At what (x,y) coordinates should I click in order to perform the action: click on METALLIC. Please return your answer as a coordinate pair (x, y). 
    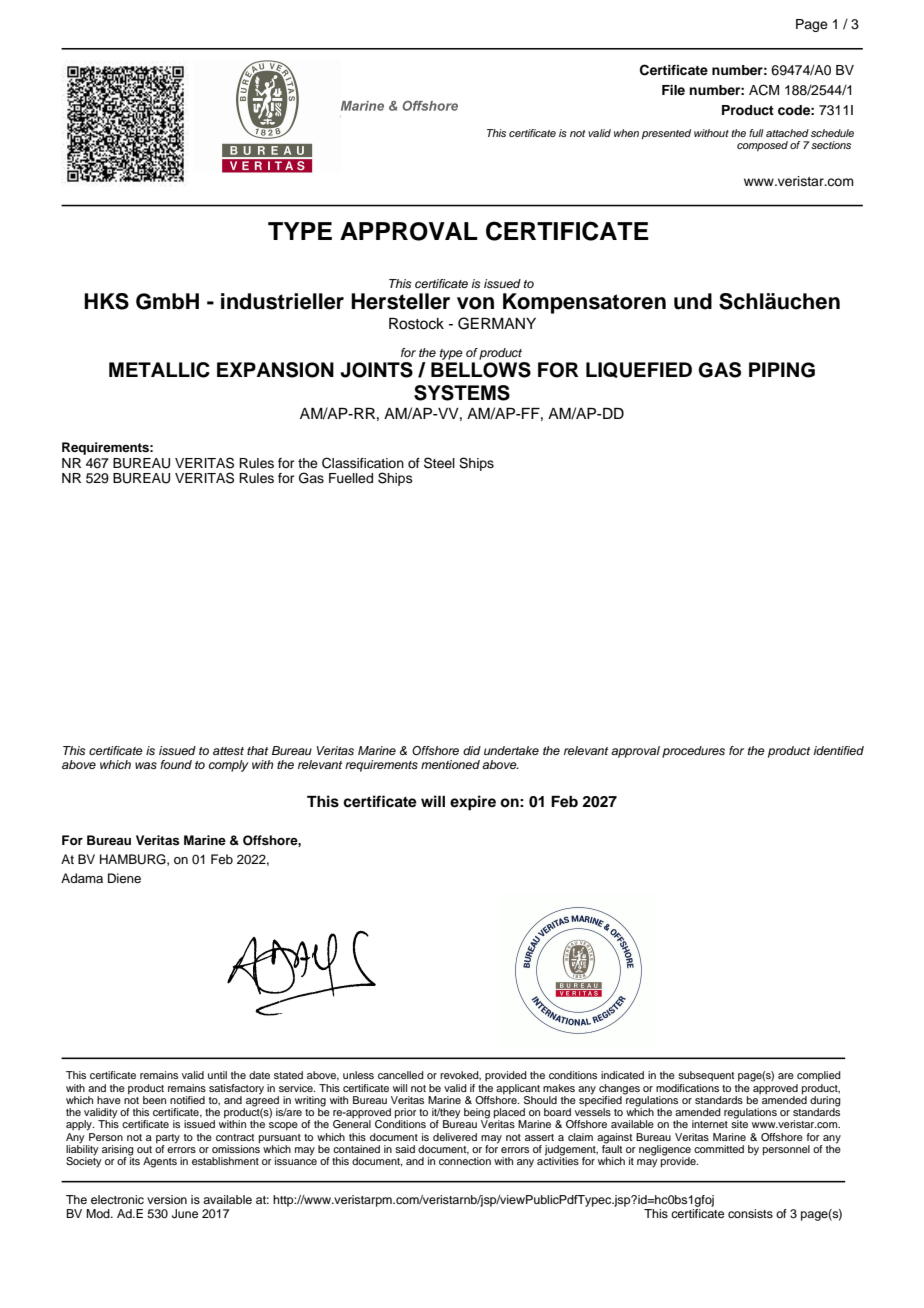
    Looking at the image, I should click on (159, 370).
